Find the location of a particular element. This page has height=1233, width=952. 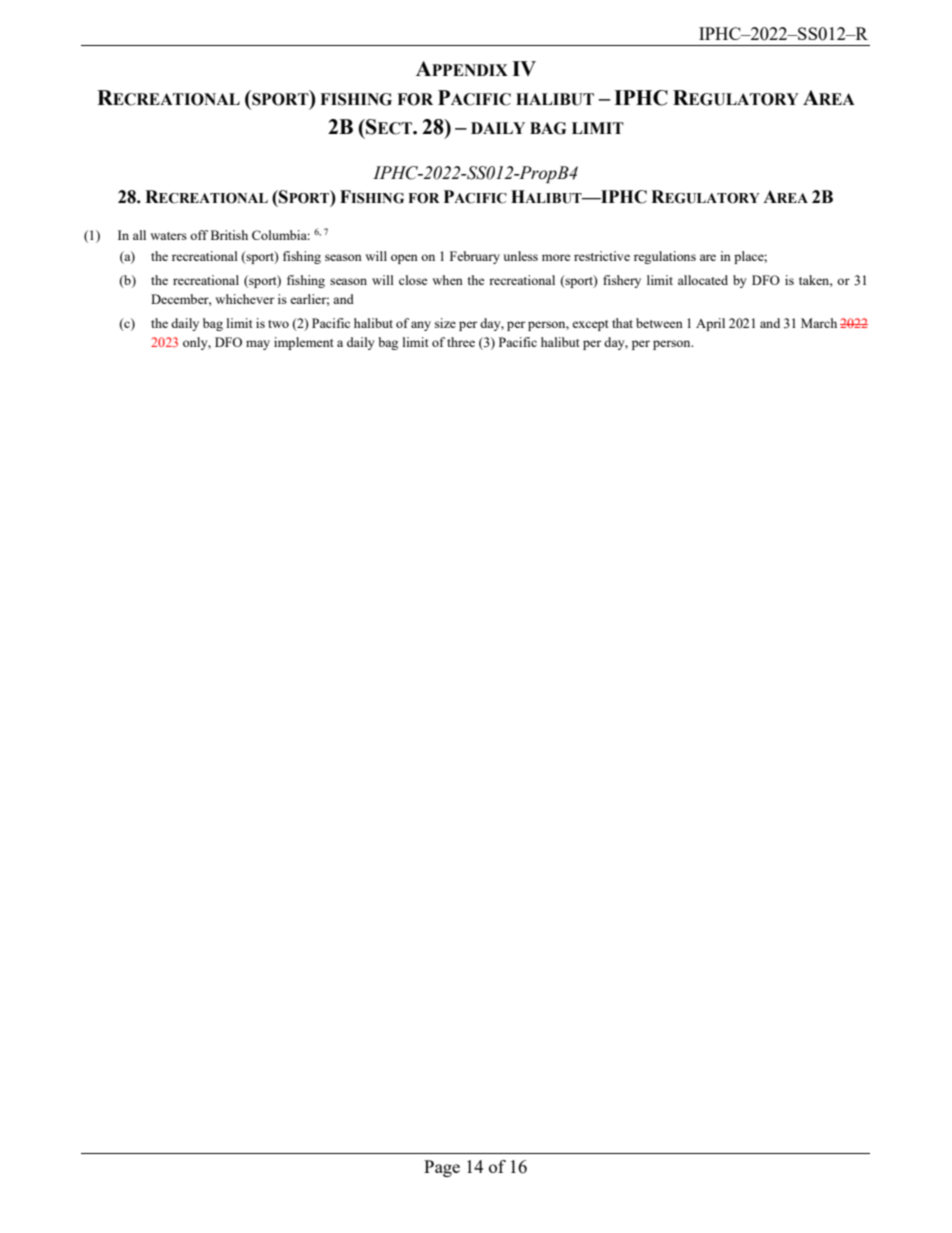

Page is located at coordinates (442, 1168).
